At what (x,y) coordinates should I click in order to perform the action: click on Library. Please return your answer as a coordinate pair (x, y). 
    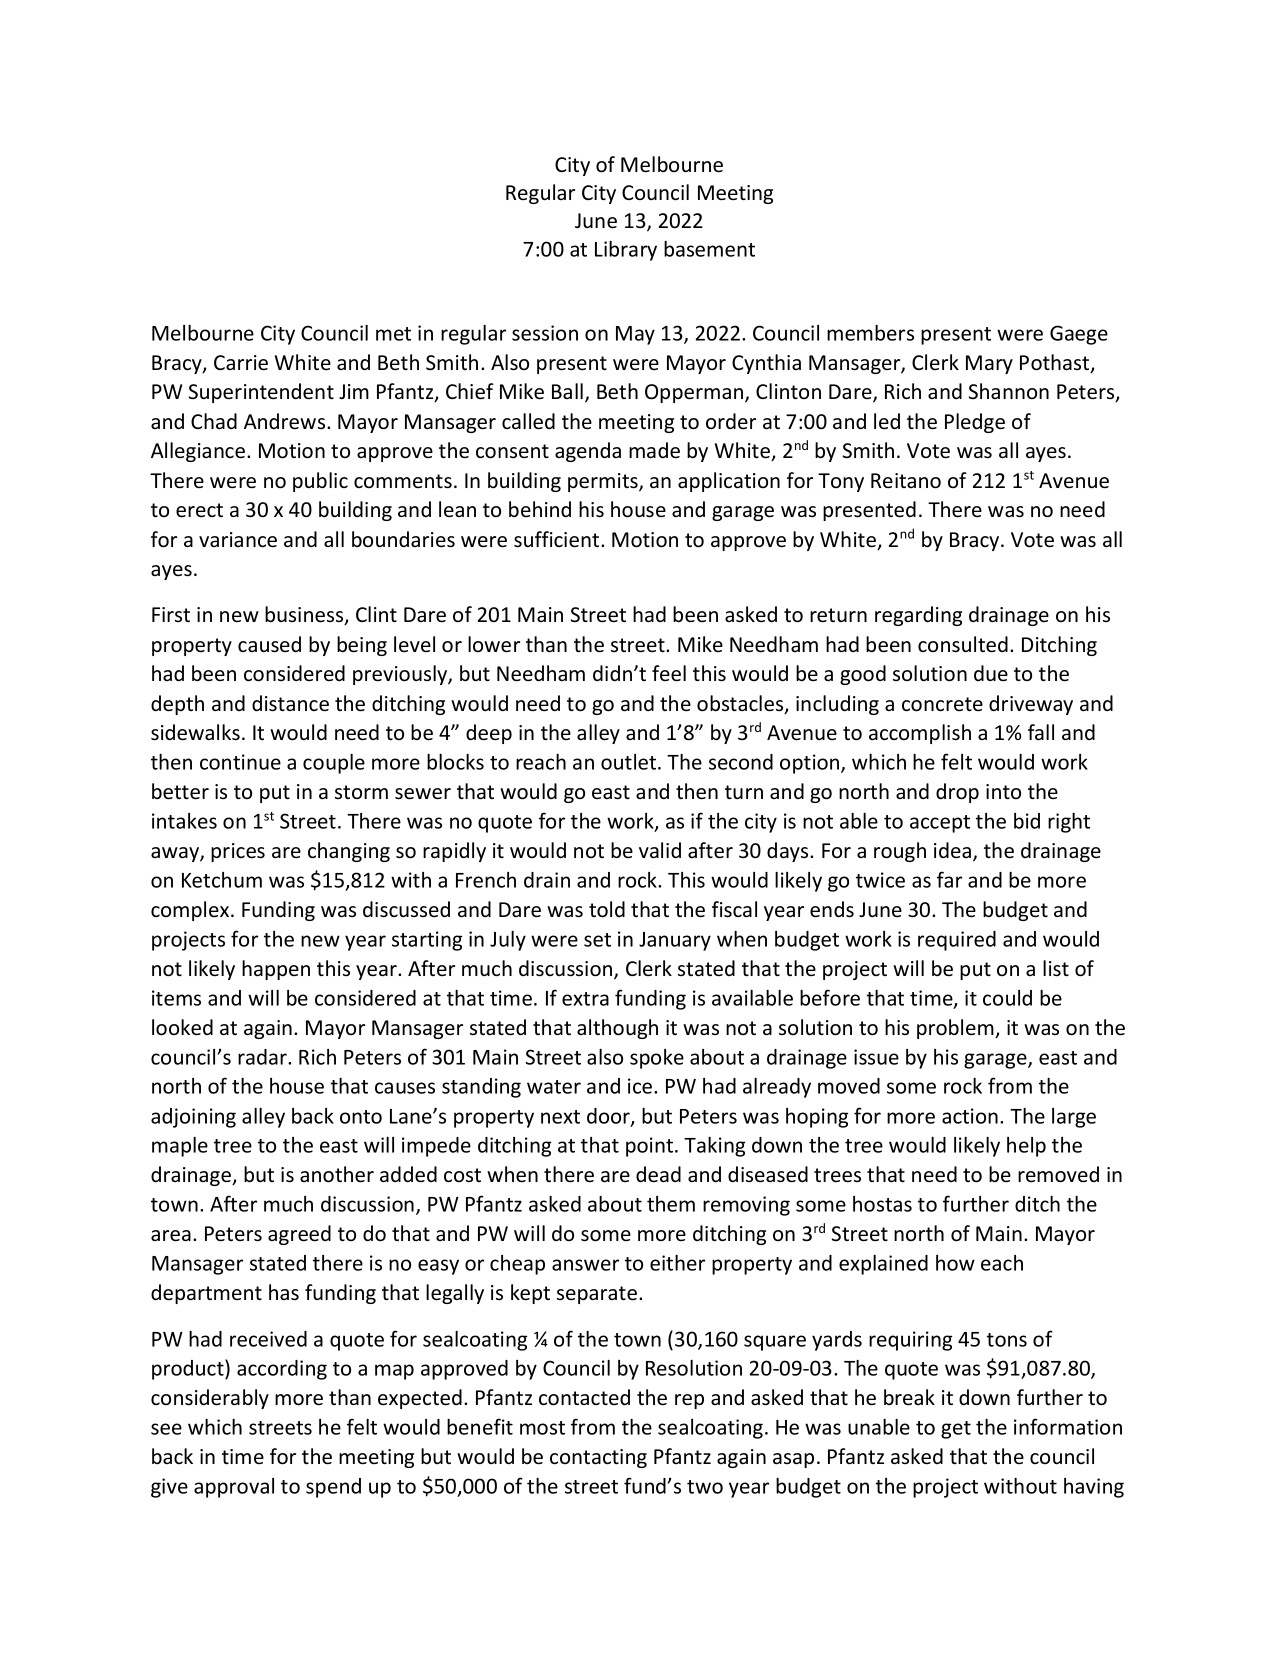
    Looking at the image, I should click on (626, 251).
